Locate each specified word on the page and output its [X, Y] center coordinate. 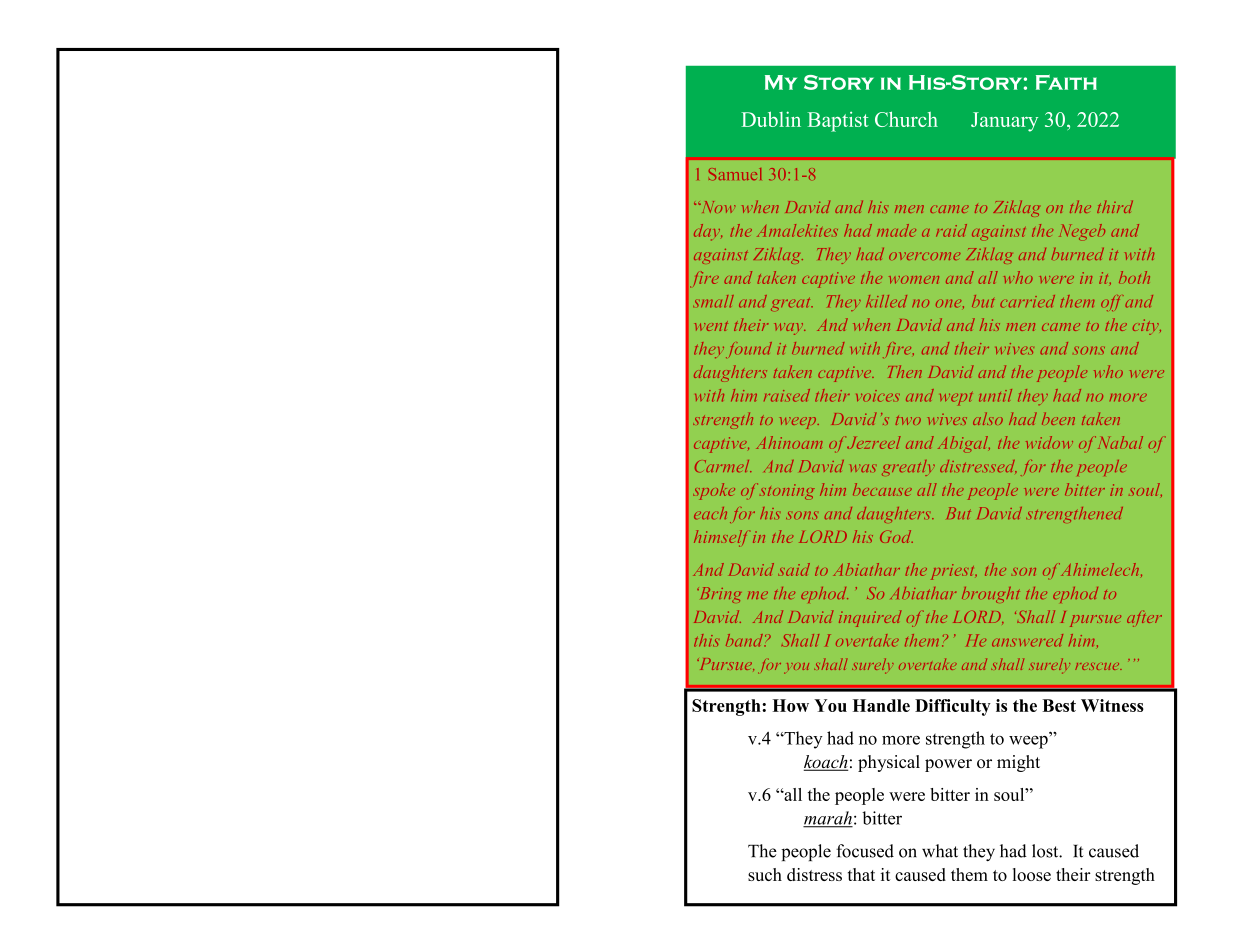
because [882, 489]
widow [1049, 442]
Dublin [771, 119]
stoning [787, 492]
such [765, 874]
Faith [1066, 82]
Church [906, 119]
